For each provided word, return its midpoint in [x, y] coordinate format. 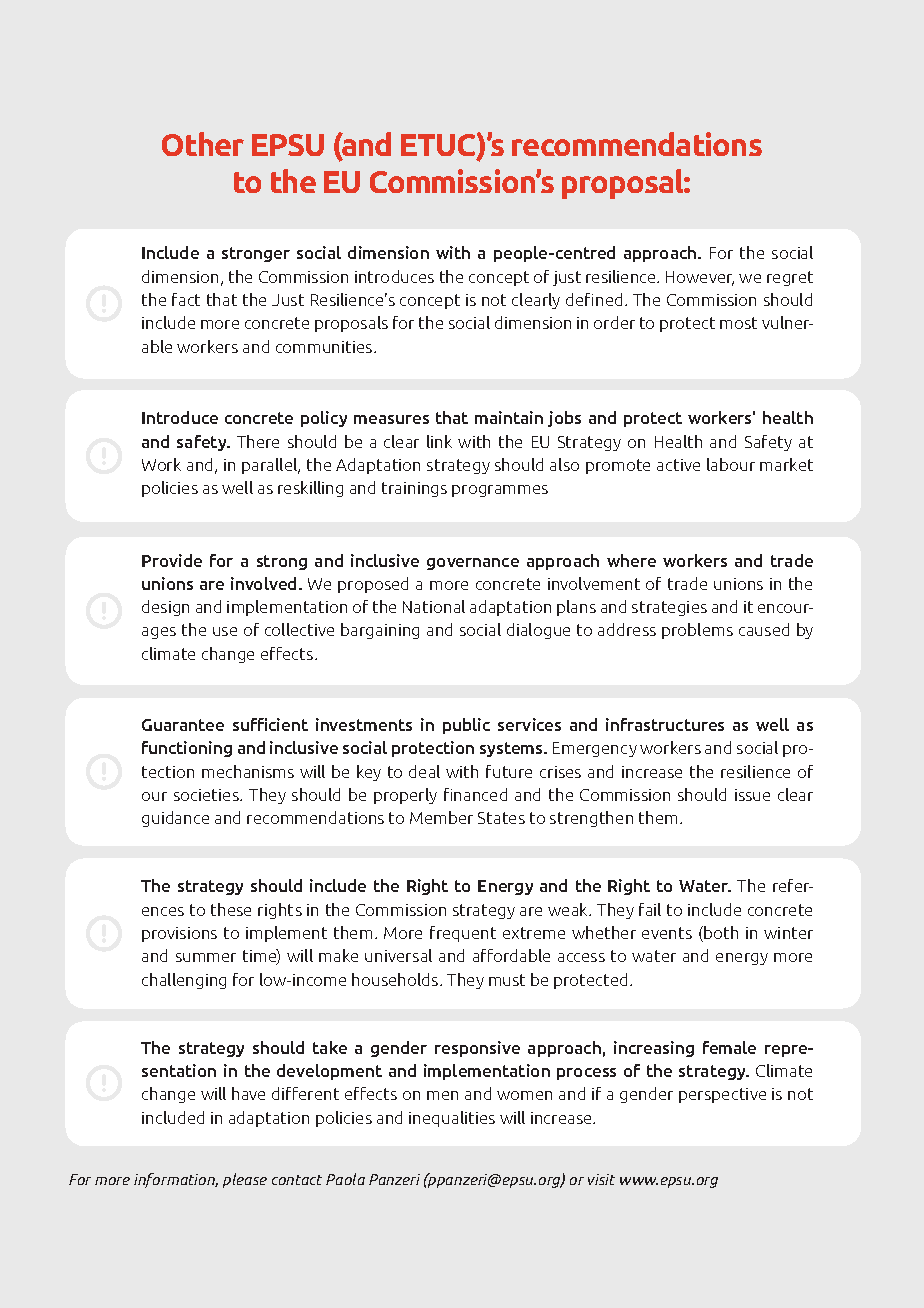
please [245, 1180]
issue [752, 795]
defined [594, 299]
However [700, 278]
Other [203, 144]
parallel [271, 466]
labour [731, 464]
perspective [722, 1095]
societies [207, 795]
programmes [500, 491]
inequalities [452, 1119]
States [501, 818]
